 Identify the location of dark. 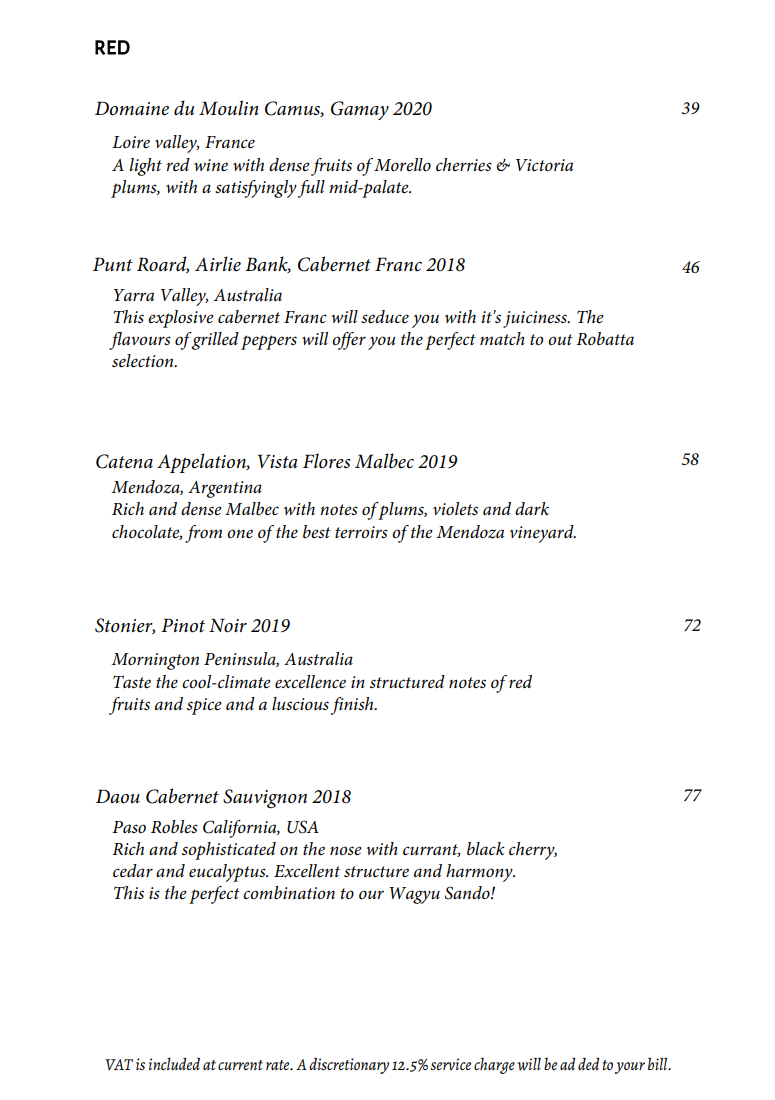
(532, 508).
